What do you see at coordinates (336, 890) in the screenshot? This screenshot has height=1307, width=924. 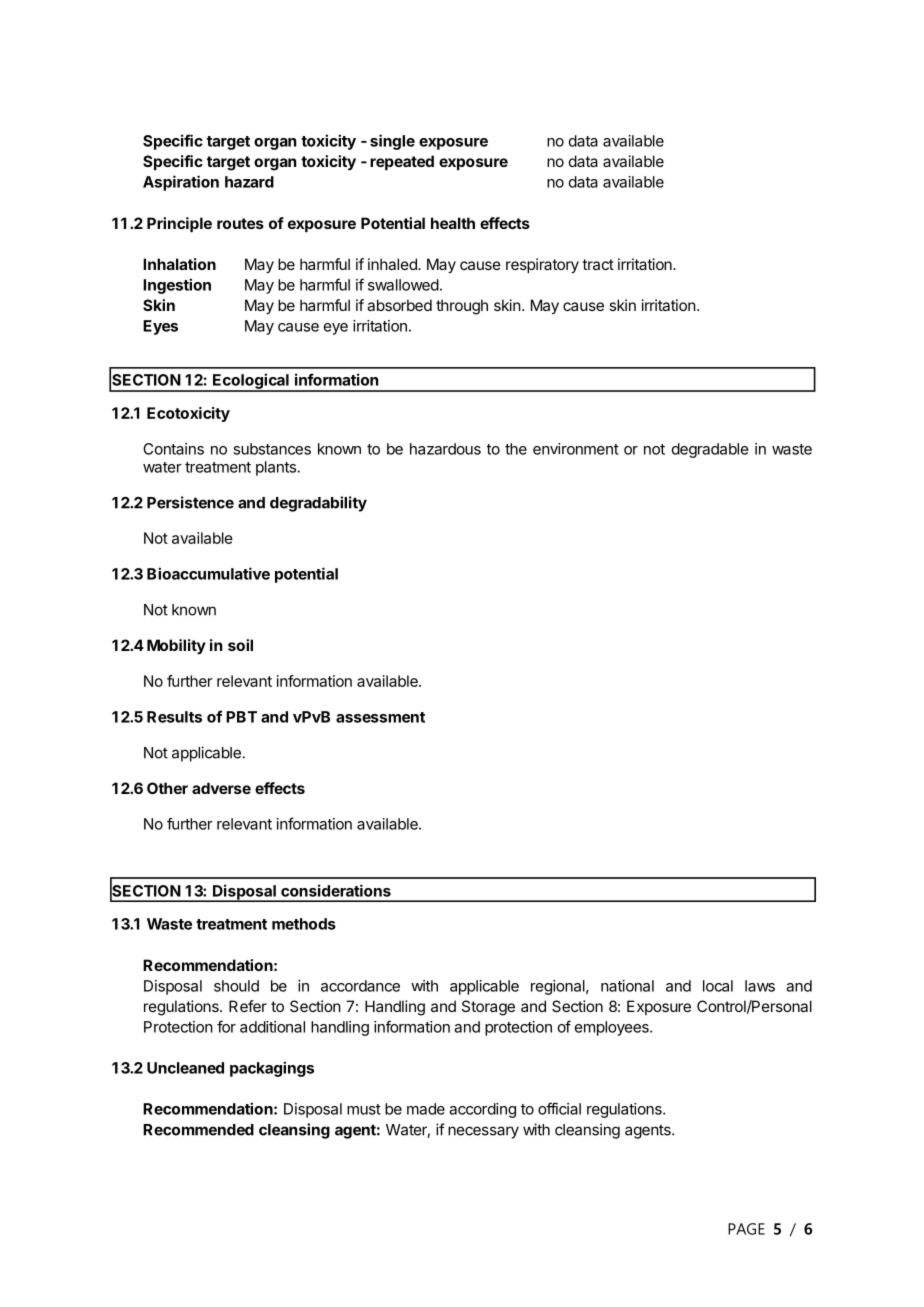 I see `considerations` at bounding box center [336, 890].
